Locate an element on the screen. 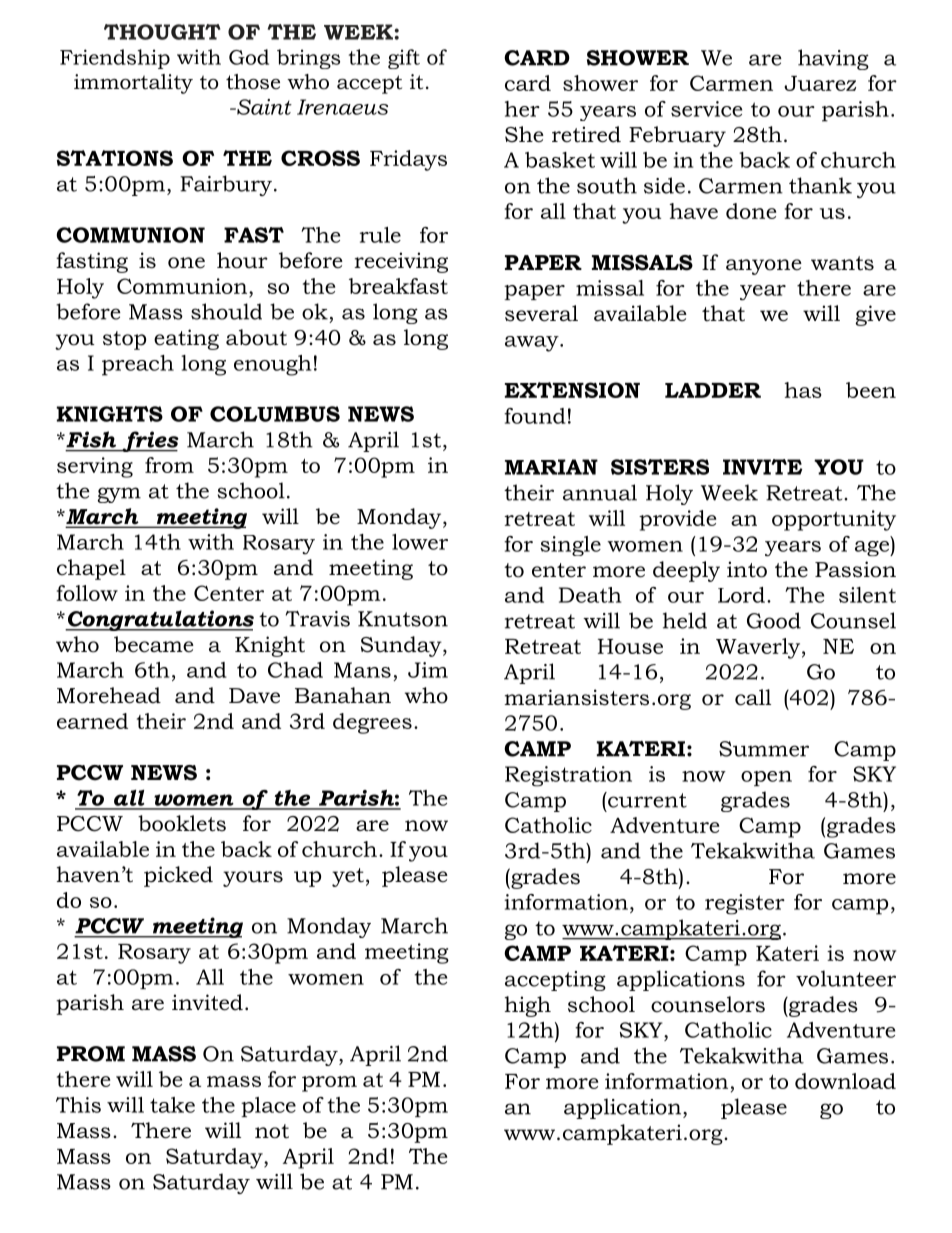 The image size is (952, 1233). take is located at coordinates (172, 1105).
